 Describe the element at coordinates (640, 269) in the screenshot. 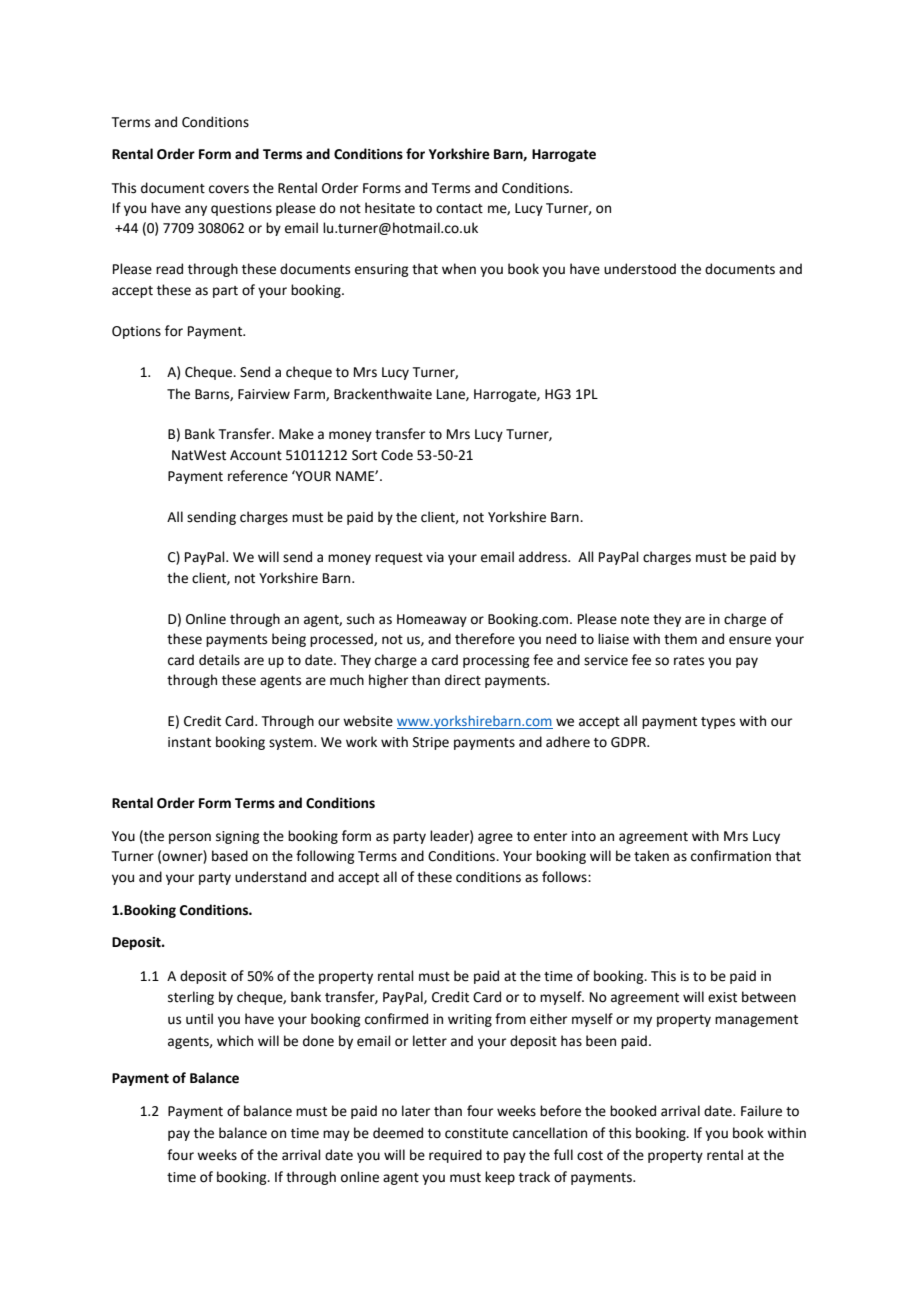

I see `understood` at that location.
